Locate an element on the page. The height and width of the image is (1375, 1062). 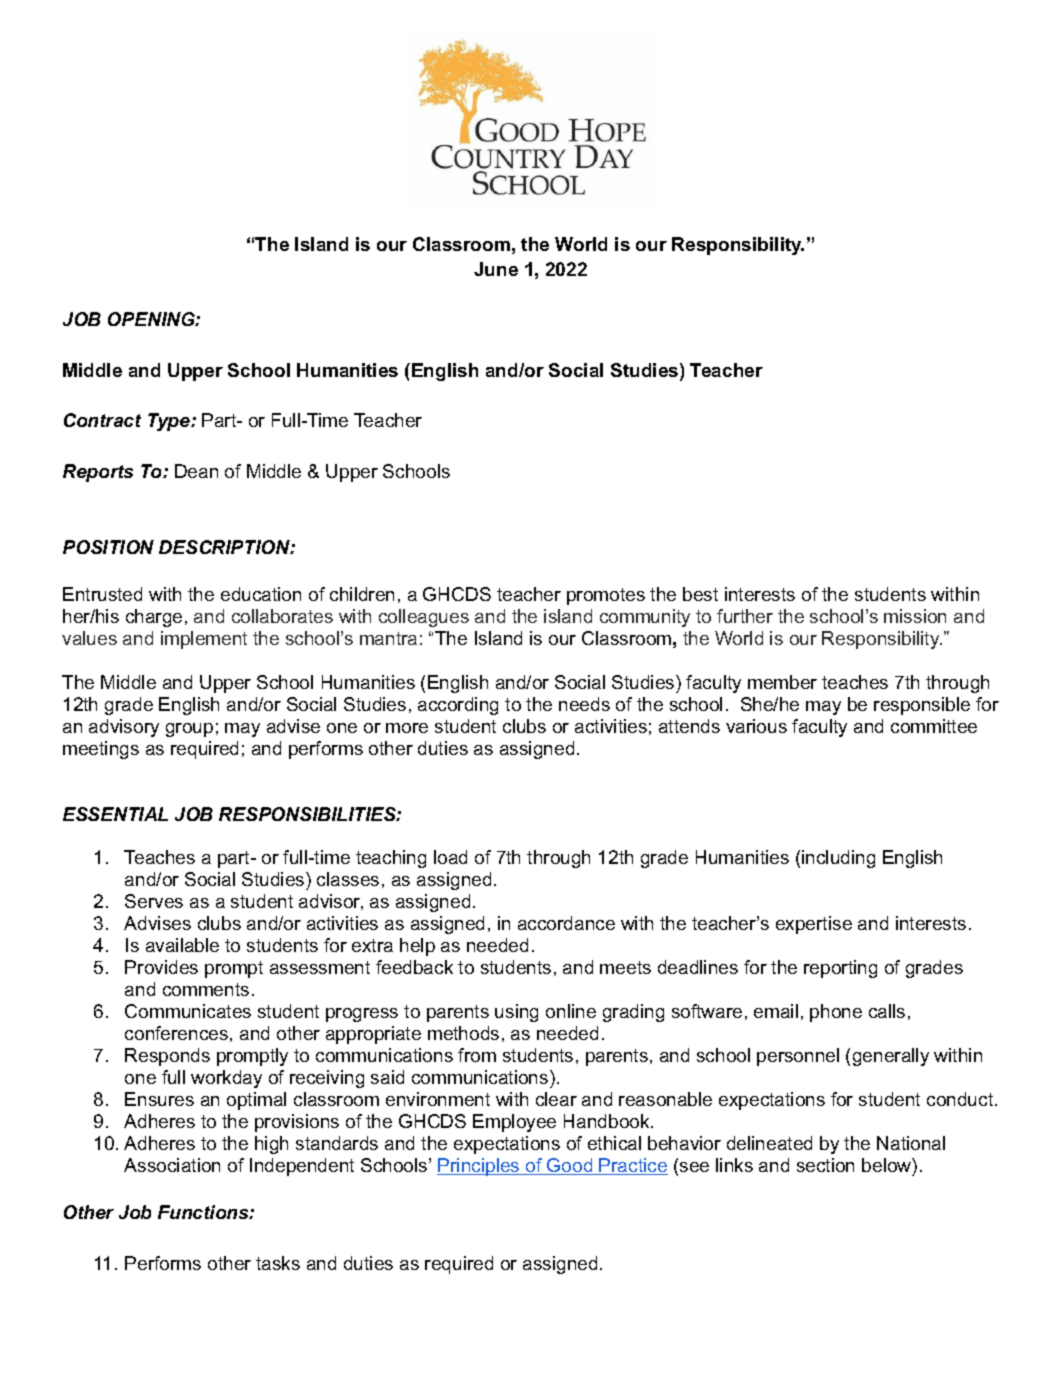
committee is located at coordinates (934, 726).
